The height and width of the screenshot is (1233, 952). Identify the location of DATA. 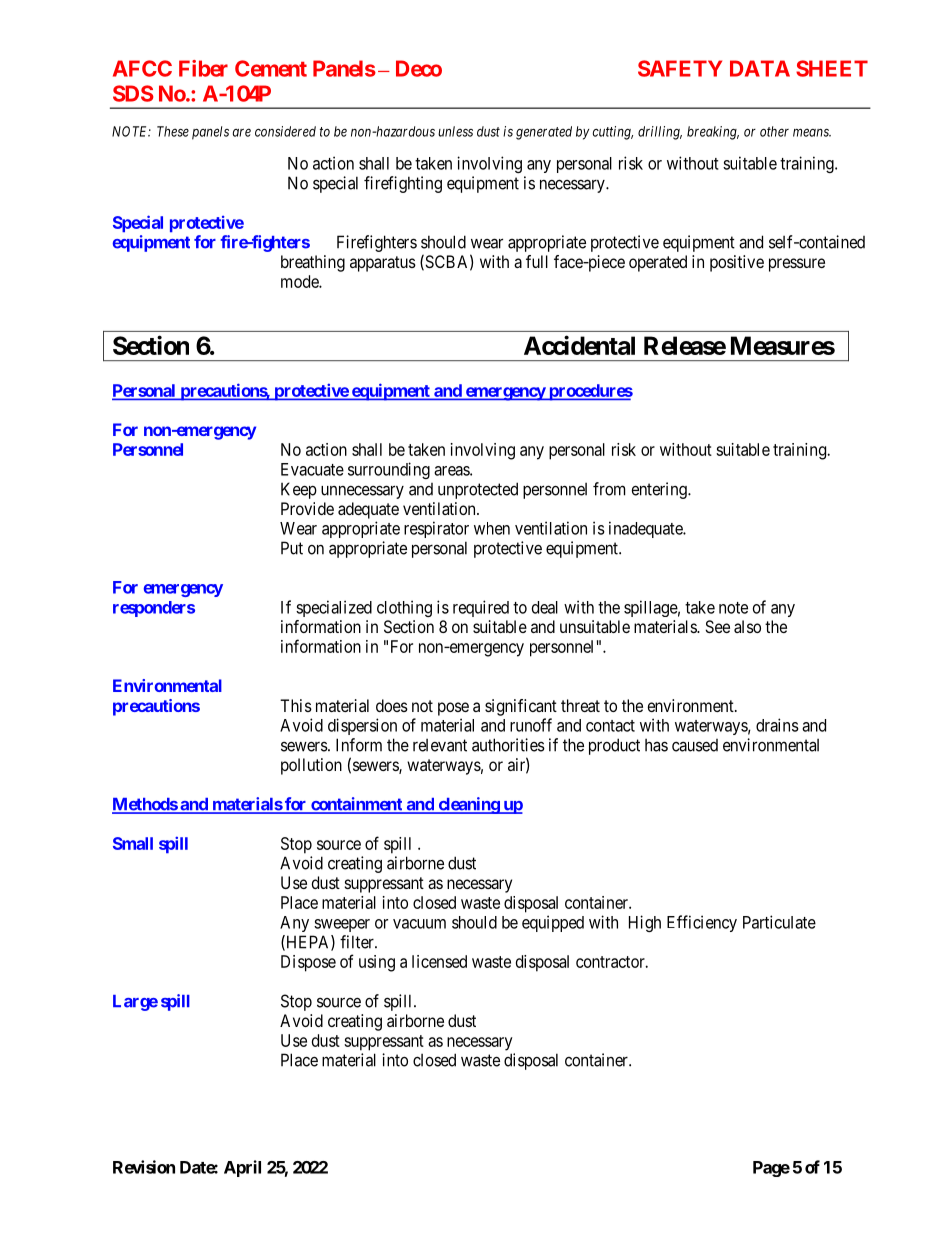
(760, 68).
